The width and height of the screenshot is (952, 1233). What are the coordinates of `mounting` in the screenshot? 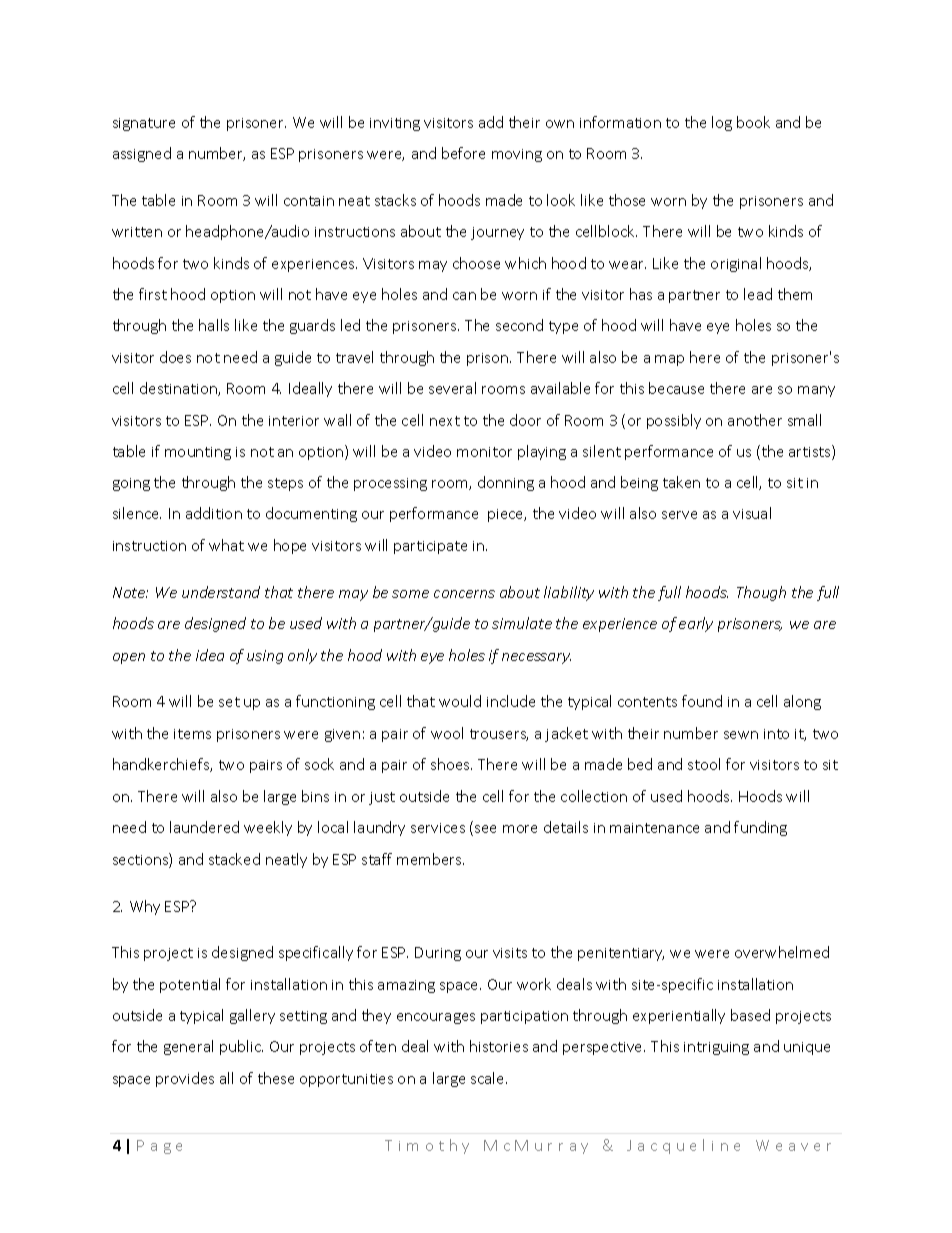 It's located at (198, 453).
